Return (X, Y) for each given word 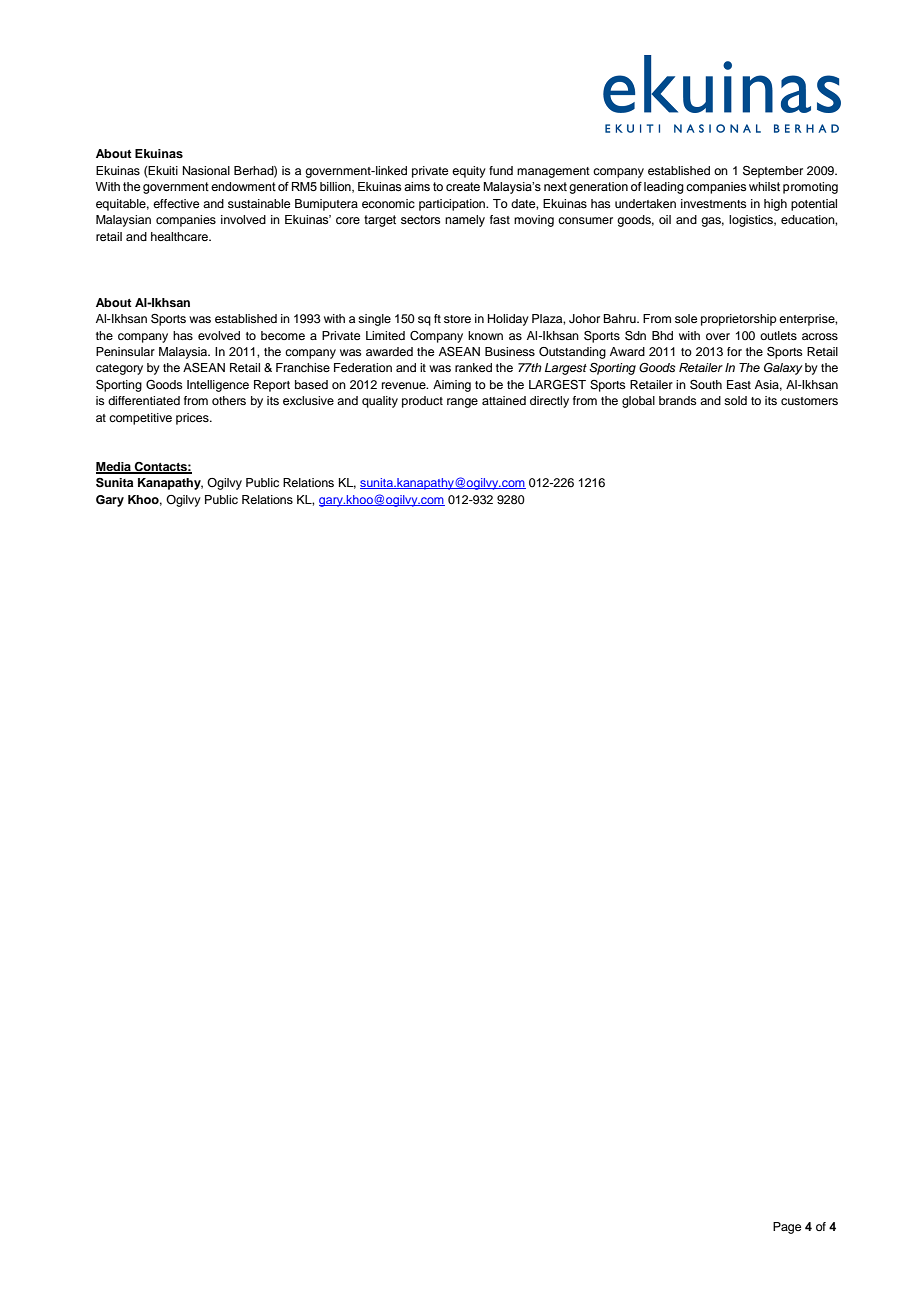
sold (735, 400)
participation (453, 205)
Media (114, 467)
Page (787, 1228)
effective (176, 203)
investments (714, 203)
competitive (140, 419)
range (462, 403)
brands (678, 400)
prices (193, 419)
